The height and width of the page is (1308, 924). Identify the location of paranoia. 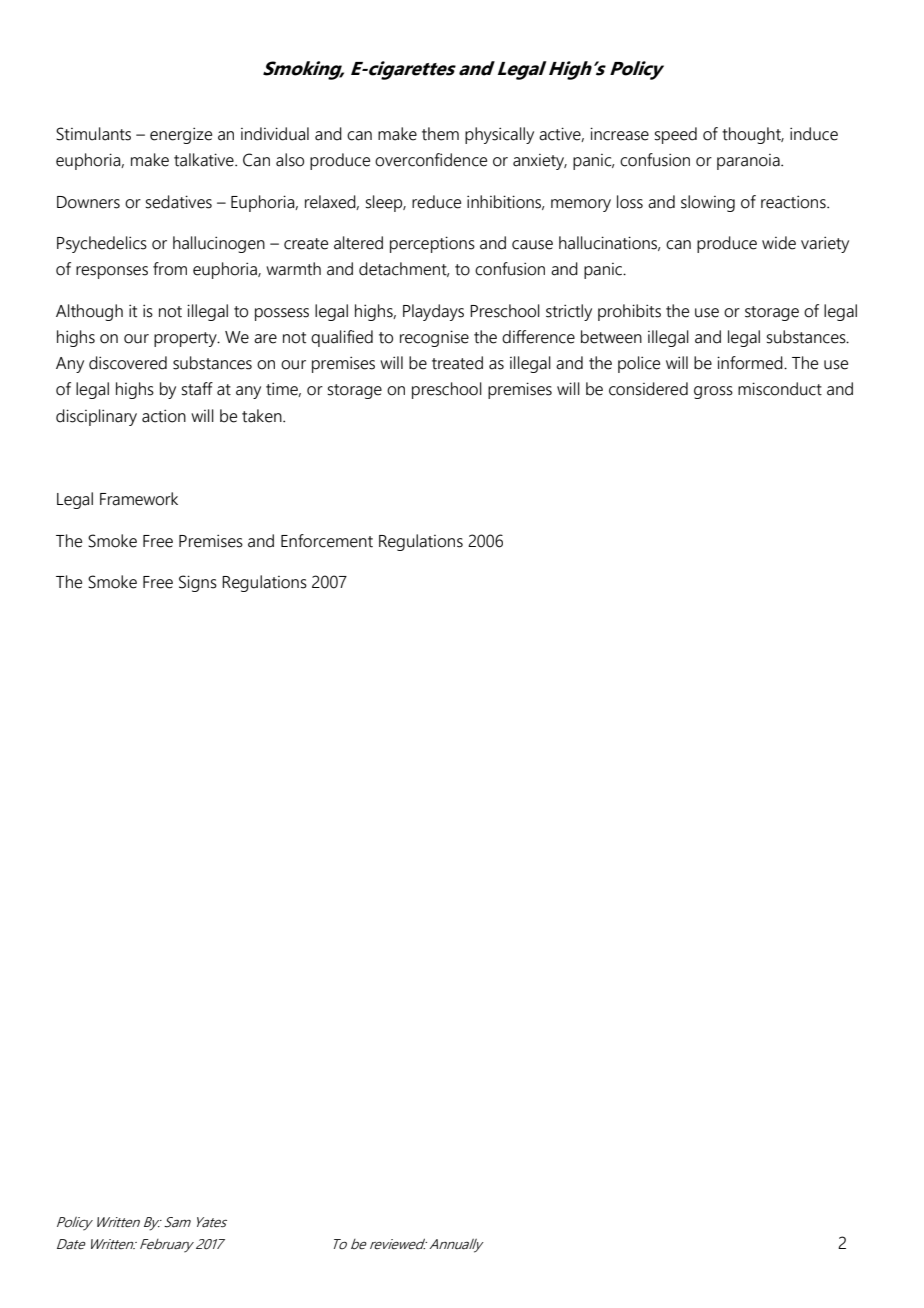
(749, 162).
